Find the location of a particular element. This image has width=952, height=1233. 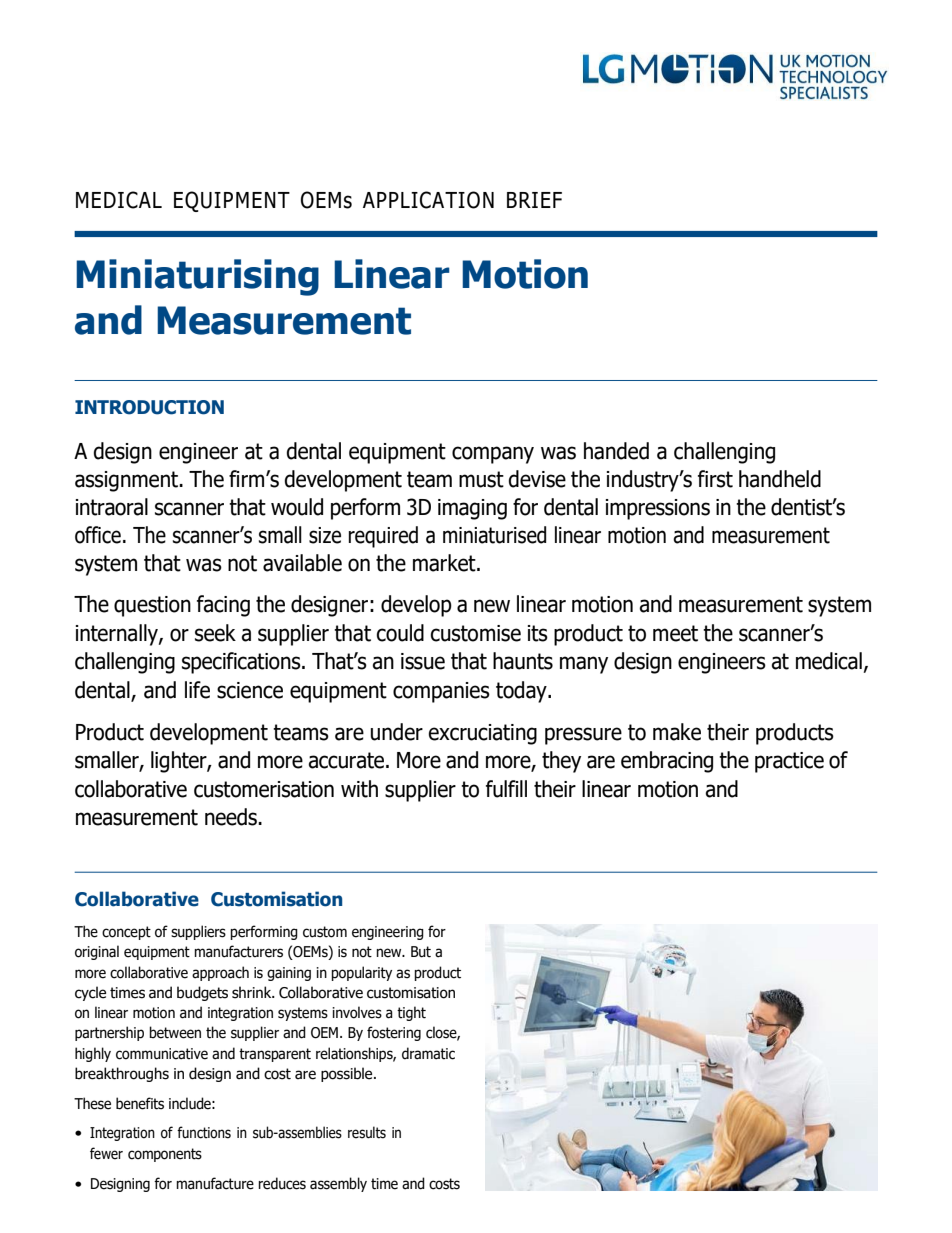

BRIEF is located at coordinates (534, 200).
